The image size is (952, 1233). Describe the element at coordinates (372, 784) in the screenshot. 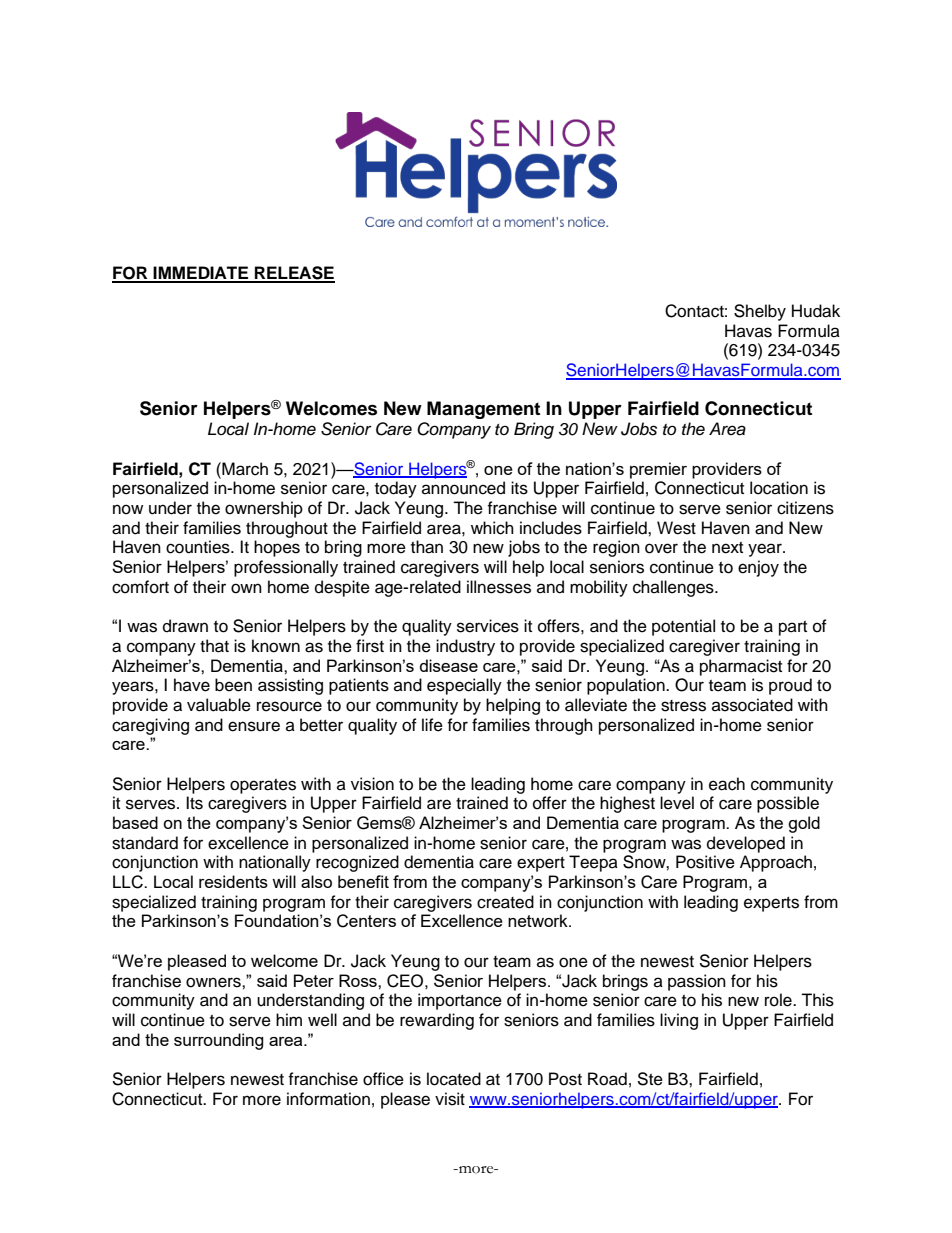

I see `vision` at that location.
